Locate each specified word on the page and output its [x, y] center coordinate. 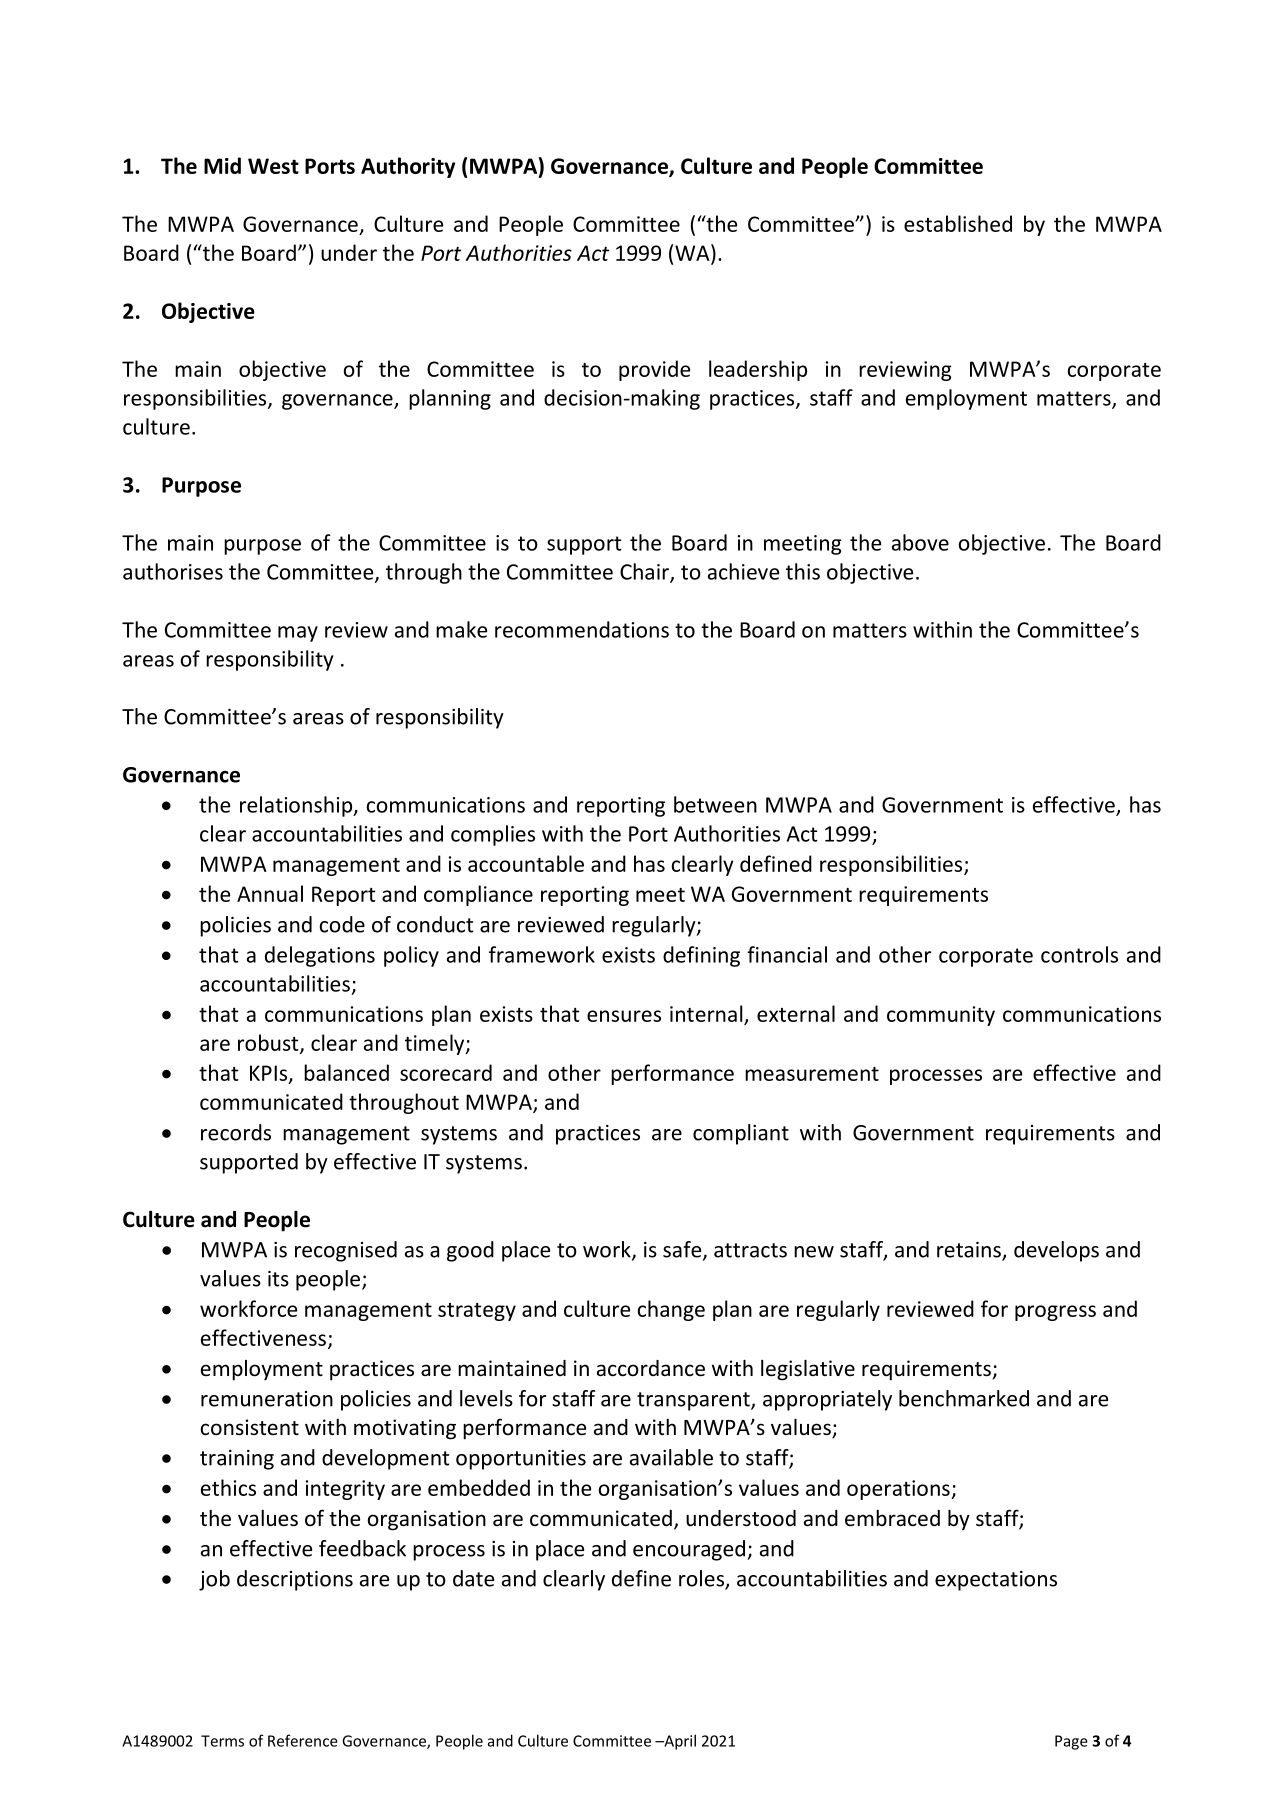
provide [654, 370]
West [273, 166]
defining [701, 956]
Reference [303, 1740]
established [958, 223]
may [298, 634]
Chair [645, 572]
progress [1055, 1313]
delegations [320, 956]
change [671, 1310]
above [920, 542]
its [278, 1279]
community [941, 1016]
